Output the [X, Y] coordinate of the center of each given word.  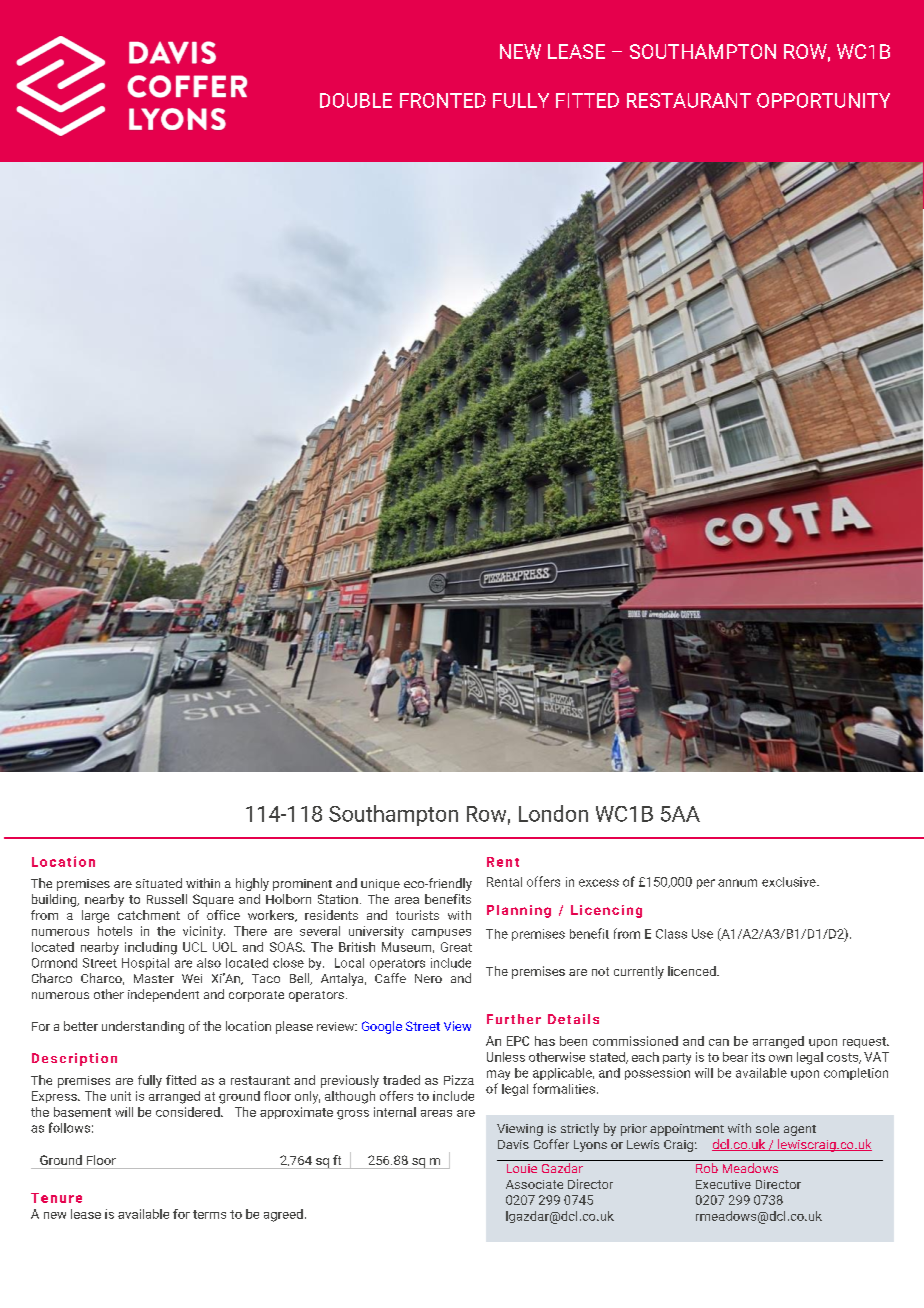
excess [599, 883]
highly [252, 884]
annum [737, 883]
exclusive [790, 882]
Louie [522, 1168]
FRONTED [443, 100]
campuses [441, 933]
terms [209, 1214]
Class [671, 934]
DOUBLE [356, 100]
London [553, 813]
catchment [149, 915]
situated [159, 883]
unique [380, 885]
